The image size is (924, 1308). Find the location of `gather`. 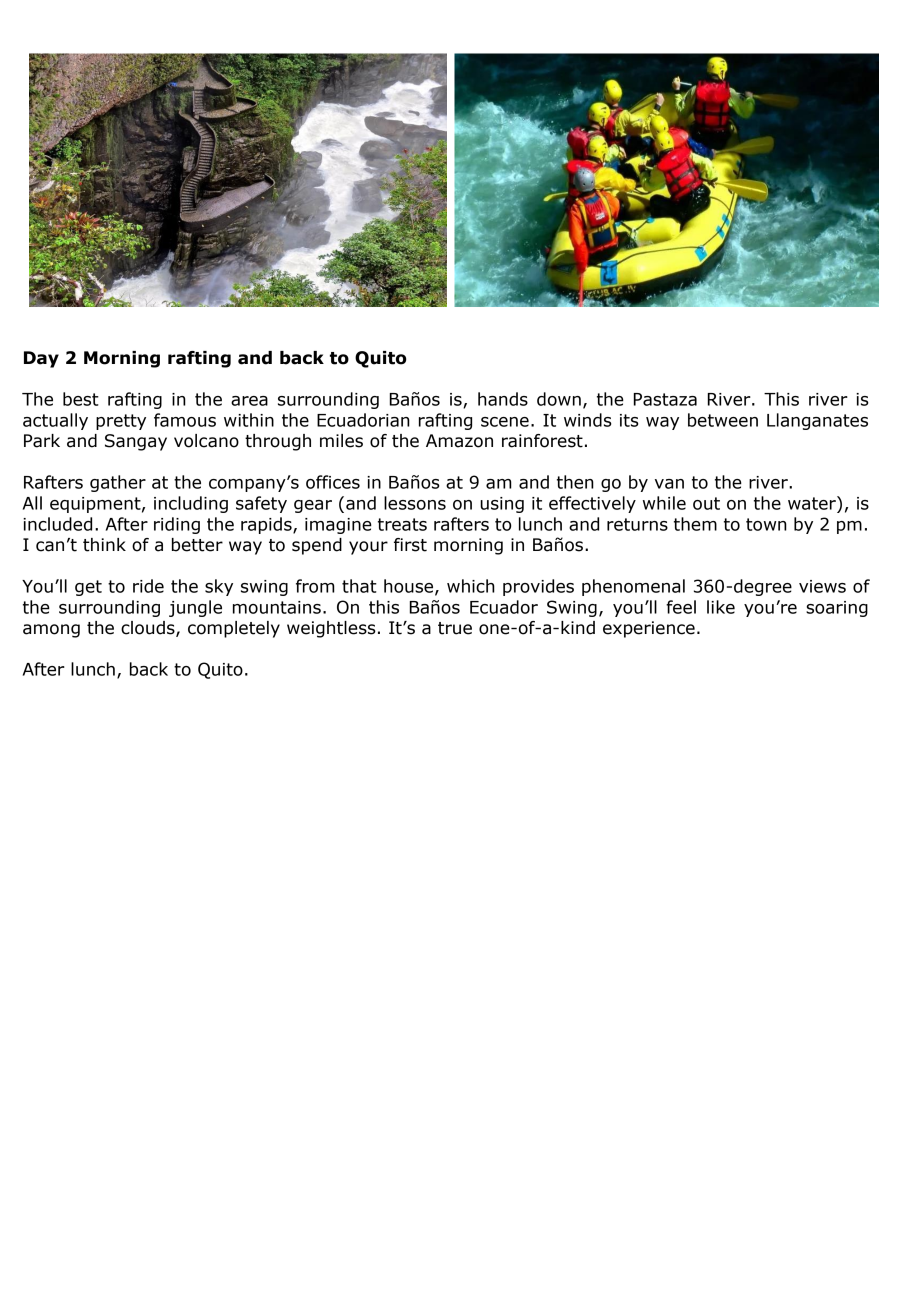

gather is located at coordinates (118, 483).
